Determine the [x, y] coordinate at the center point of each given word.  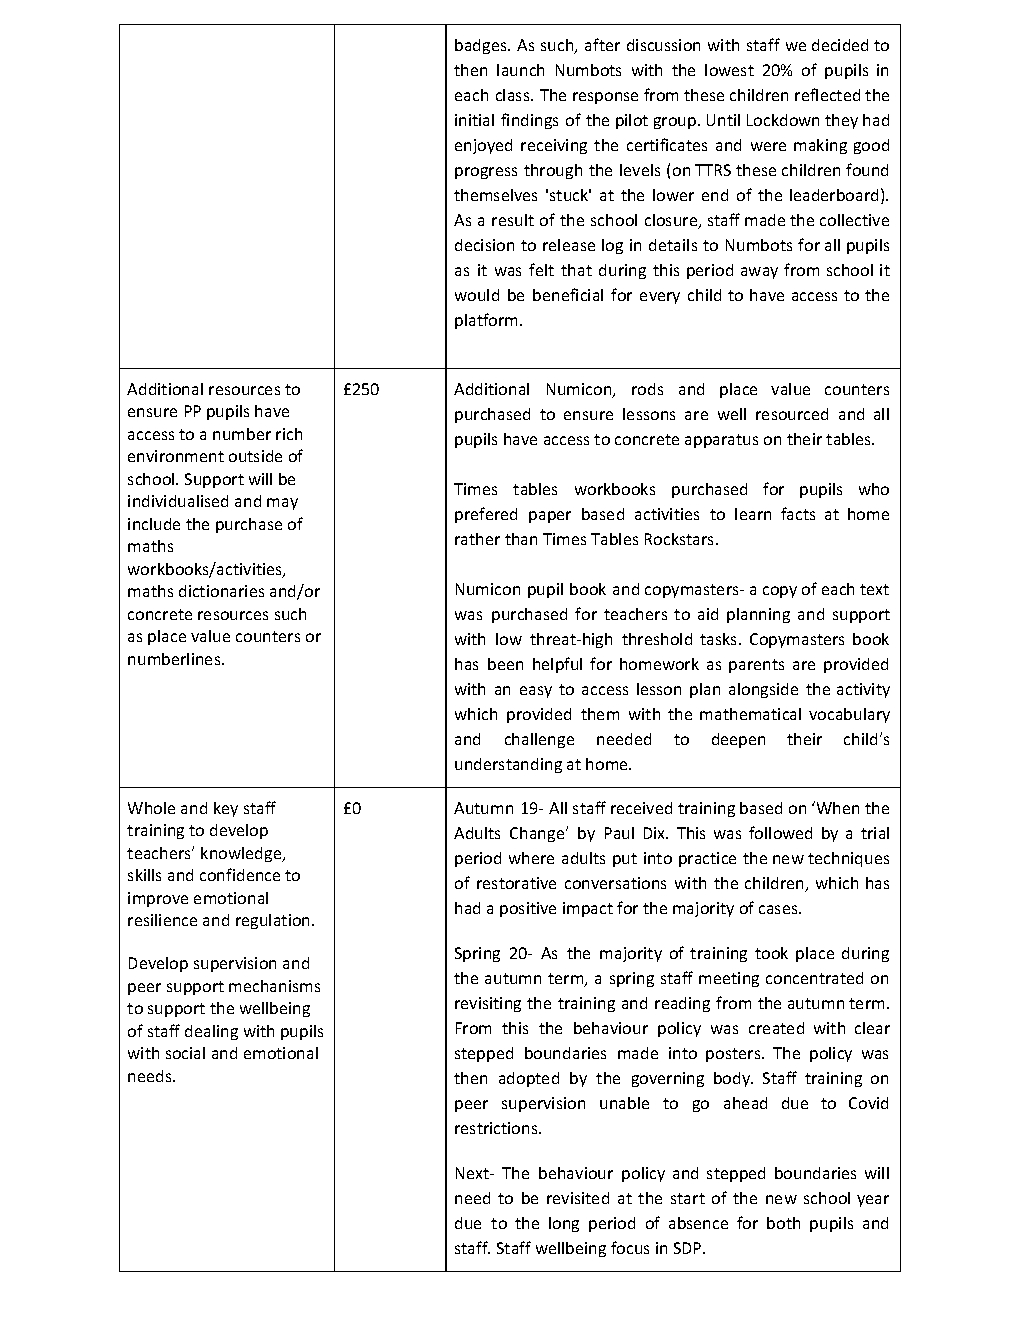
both [783, 1223]
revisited [578, 1198]
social [185, 1053]
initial [474, 120]
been [505, 664]
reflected [827, 94]
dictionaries [221, 591]
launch [520, 70]
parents [756, 666]
